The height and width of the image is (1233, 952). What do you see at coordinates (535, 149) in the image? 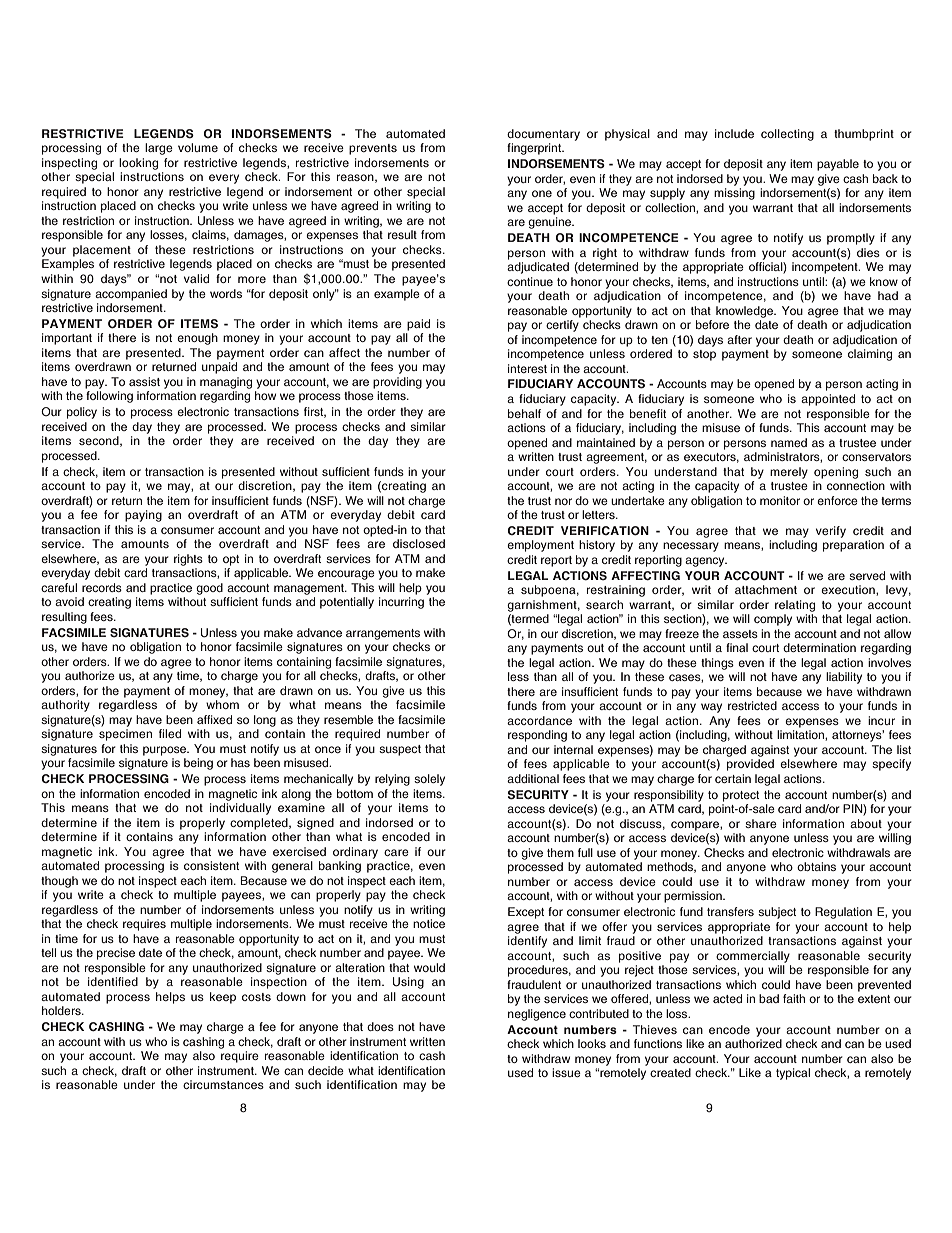
I see `fingerprint` at bounding box center [535, 149].
